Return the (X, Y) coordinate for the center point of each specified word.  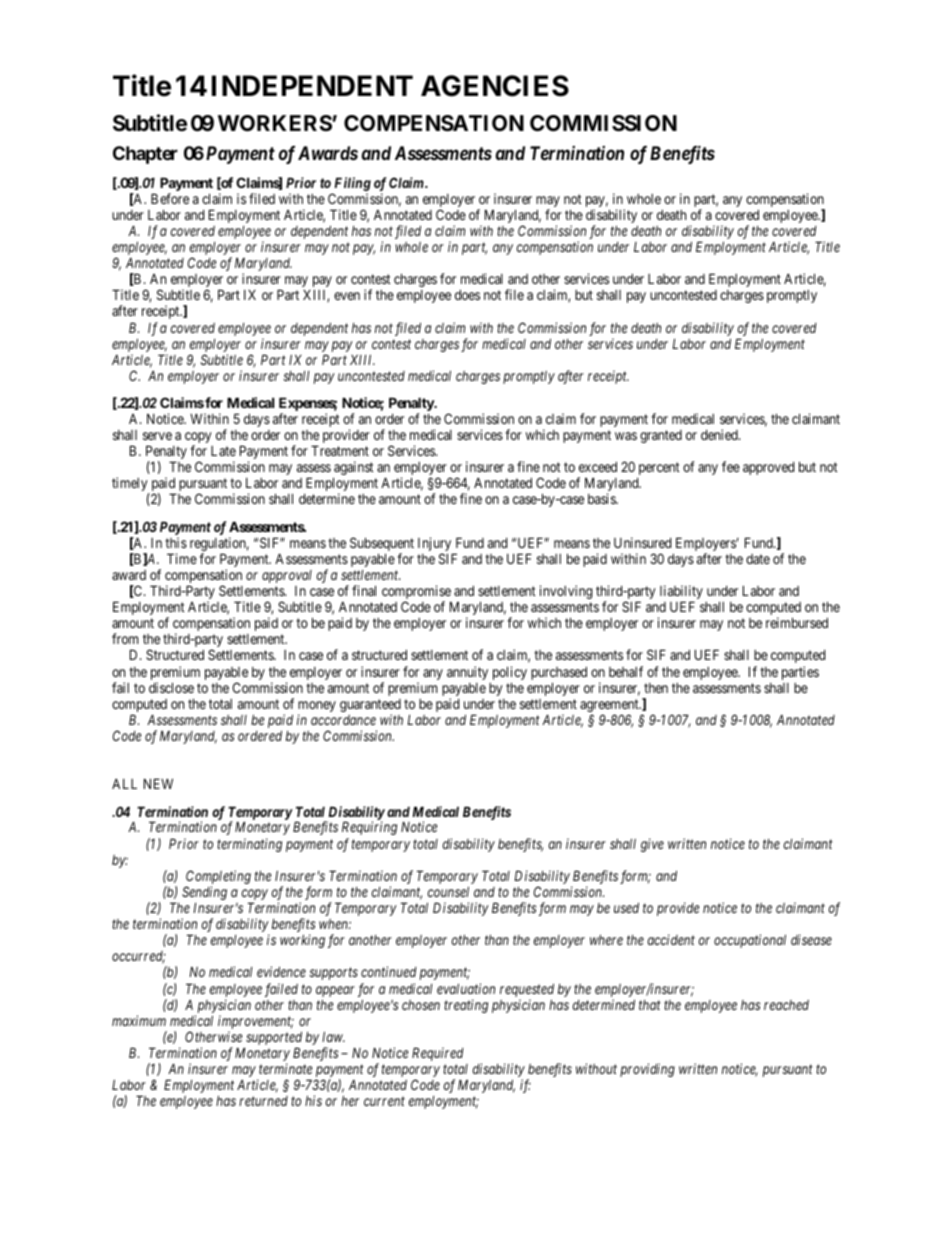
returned (263, 1101)
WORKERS (275, 123)
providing (647, 1070)
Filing (351, 185)
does (467, 295)
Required (438, 1054)
